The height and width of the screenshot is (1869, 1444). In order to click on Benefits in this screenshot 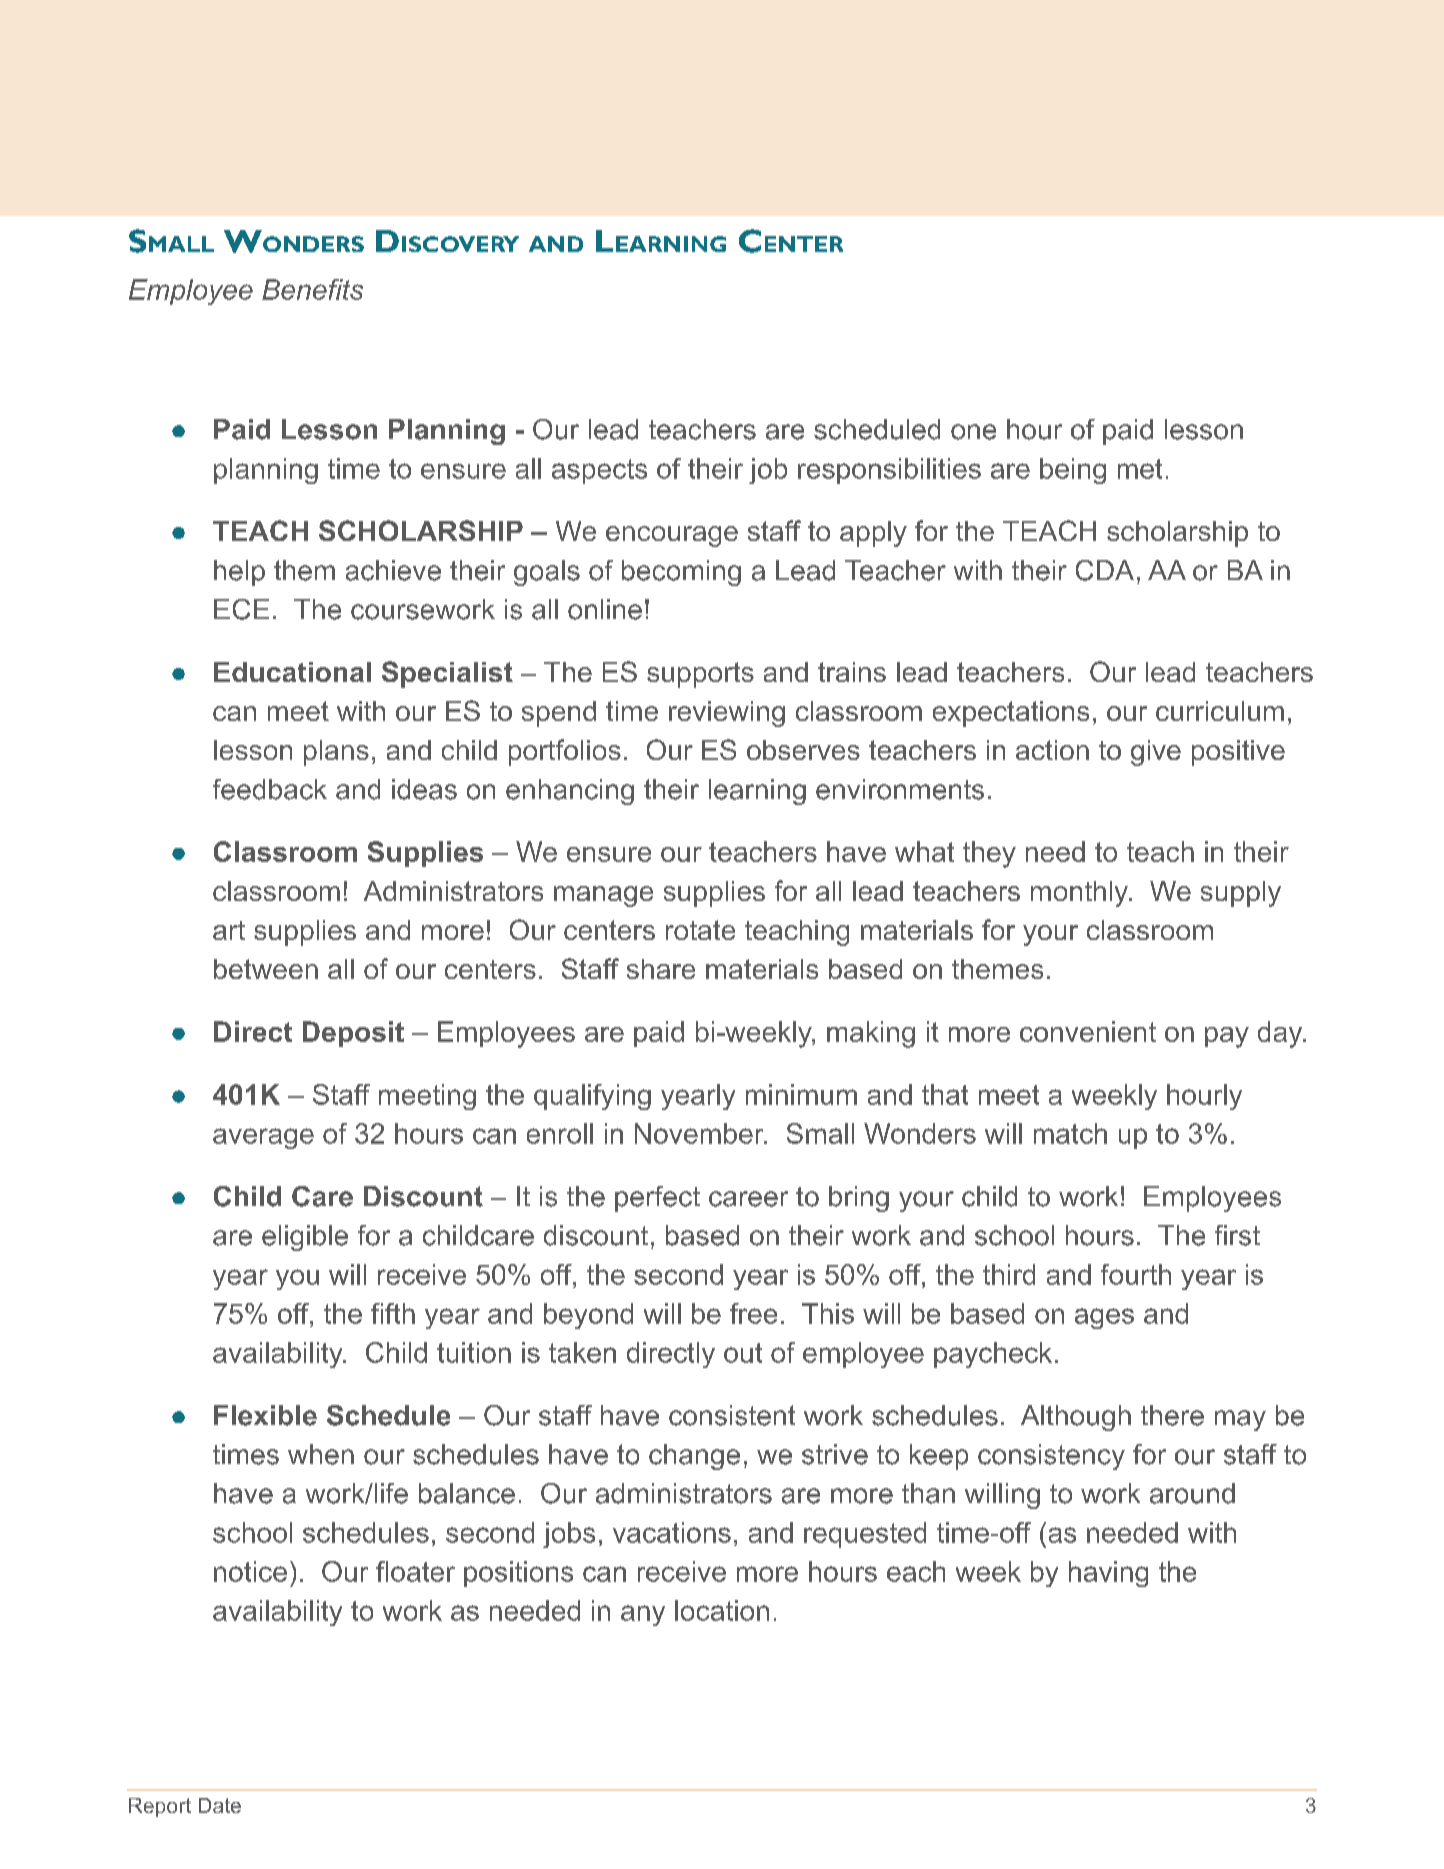, I will do `click(312, 289)`.
